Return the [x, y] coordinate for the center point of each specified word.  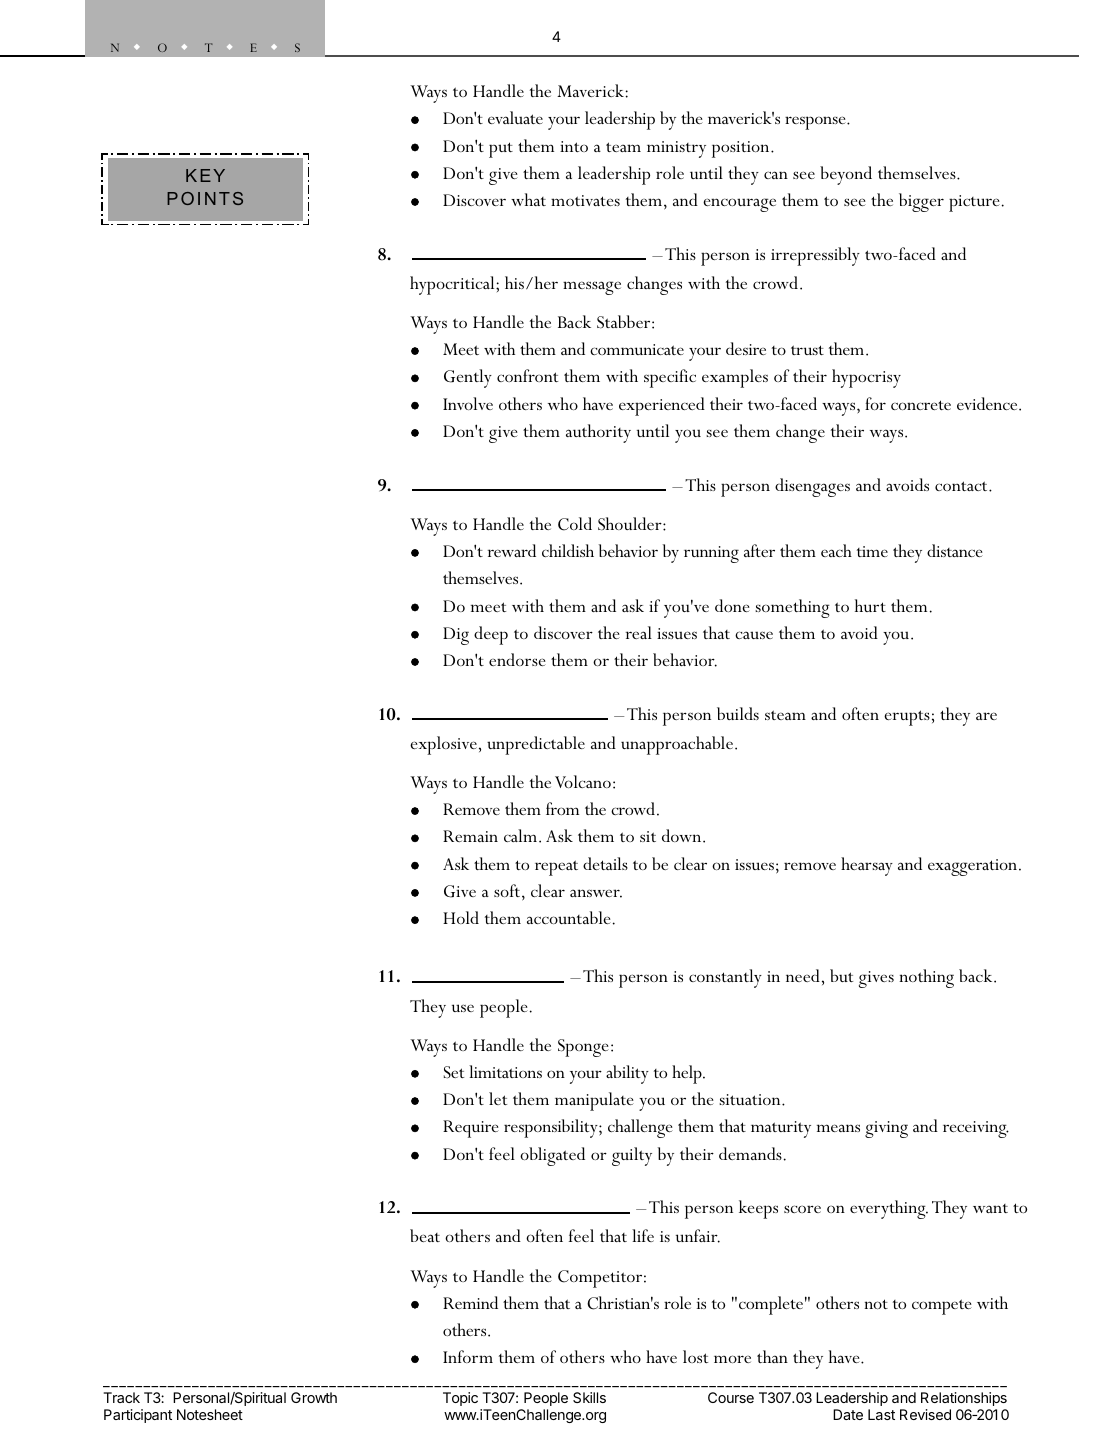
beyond [846, 175]
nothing [926, 978]
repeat [556, 868]
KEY [205, 175]
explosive [443, 745]
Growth [314, 1397]
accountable [569, 917]
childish [568, 550]
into [574, 146]
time [872, 551]
